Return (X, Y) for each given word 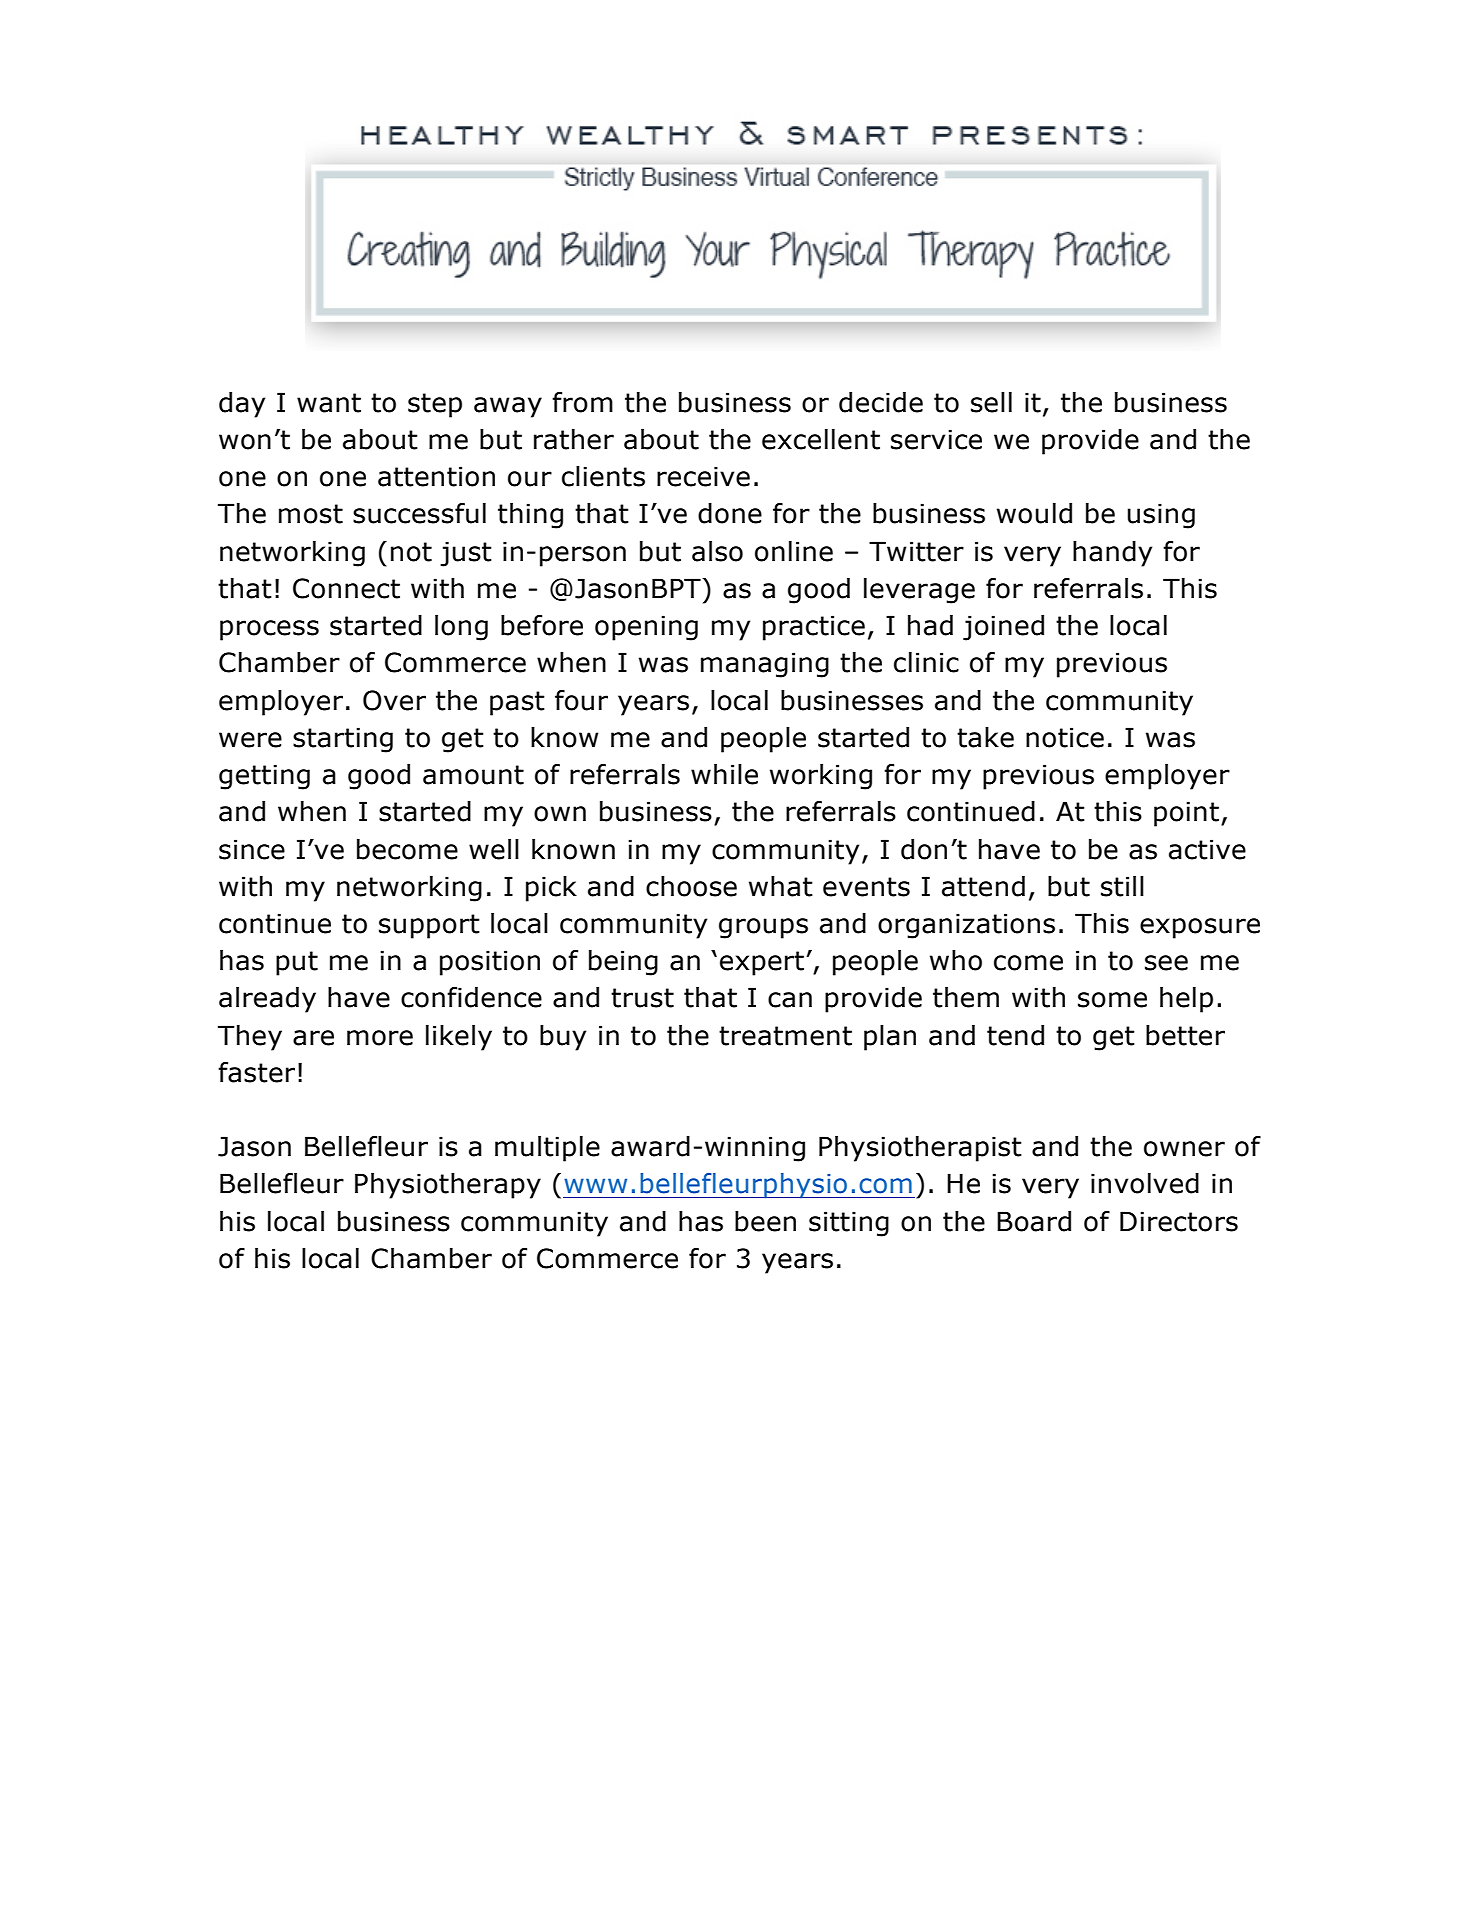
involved (1145, 1183)
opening (646, 628)
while (724, 774)
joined (1003, 628)
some (1112, 1000)
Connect (346, 588)
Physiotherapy (448, 1186)
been (765, 1221)
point (1186, 814)
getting (264, 777)
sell (991, 402)
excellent (821, 439)
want (329, 403)
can (790, 1000)
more (380, 1038)
